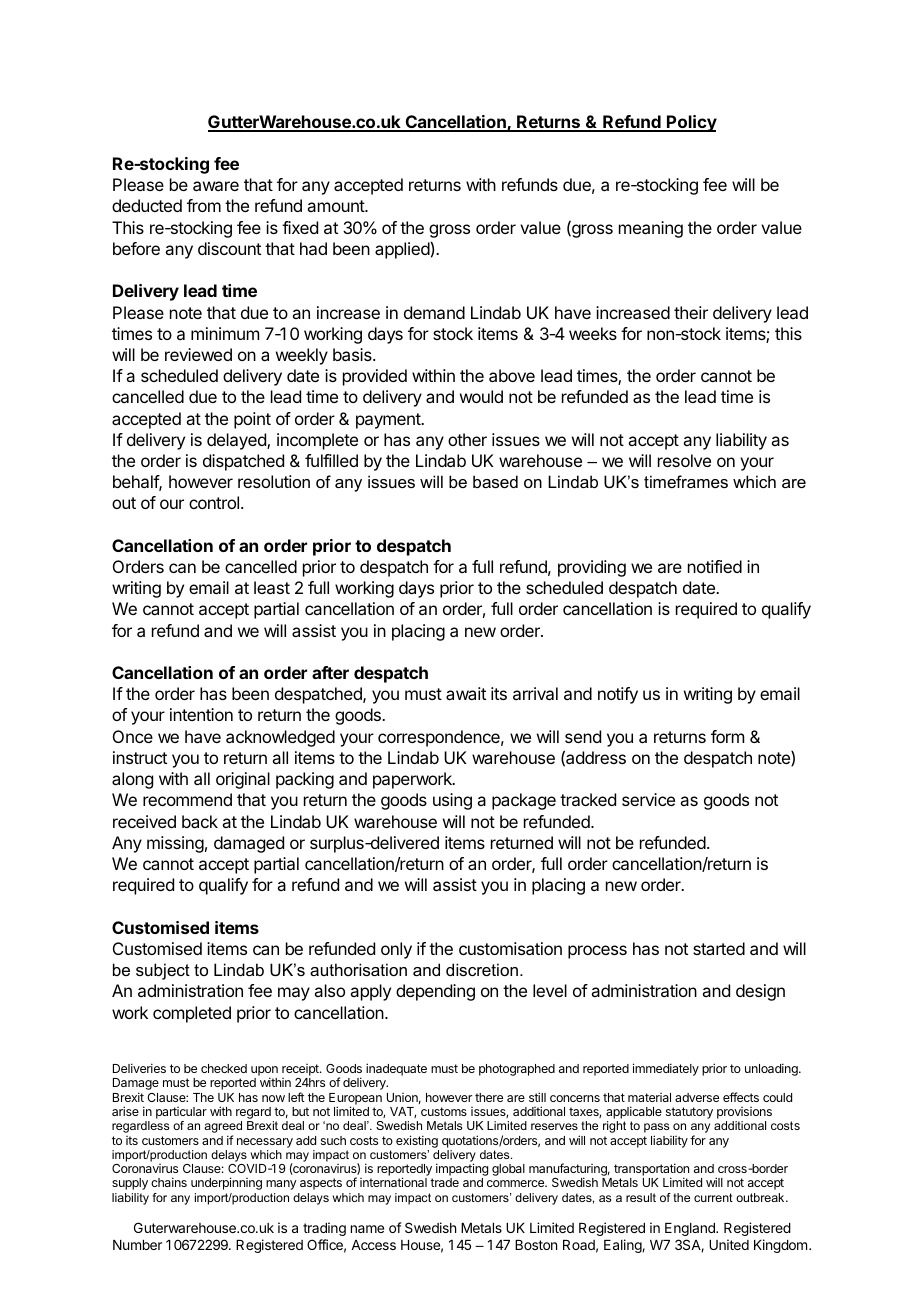 The height and width of the image is (1308, 924). I want to click on form, so click(727, 736).
